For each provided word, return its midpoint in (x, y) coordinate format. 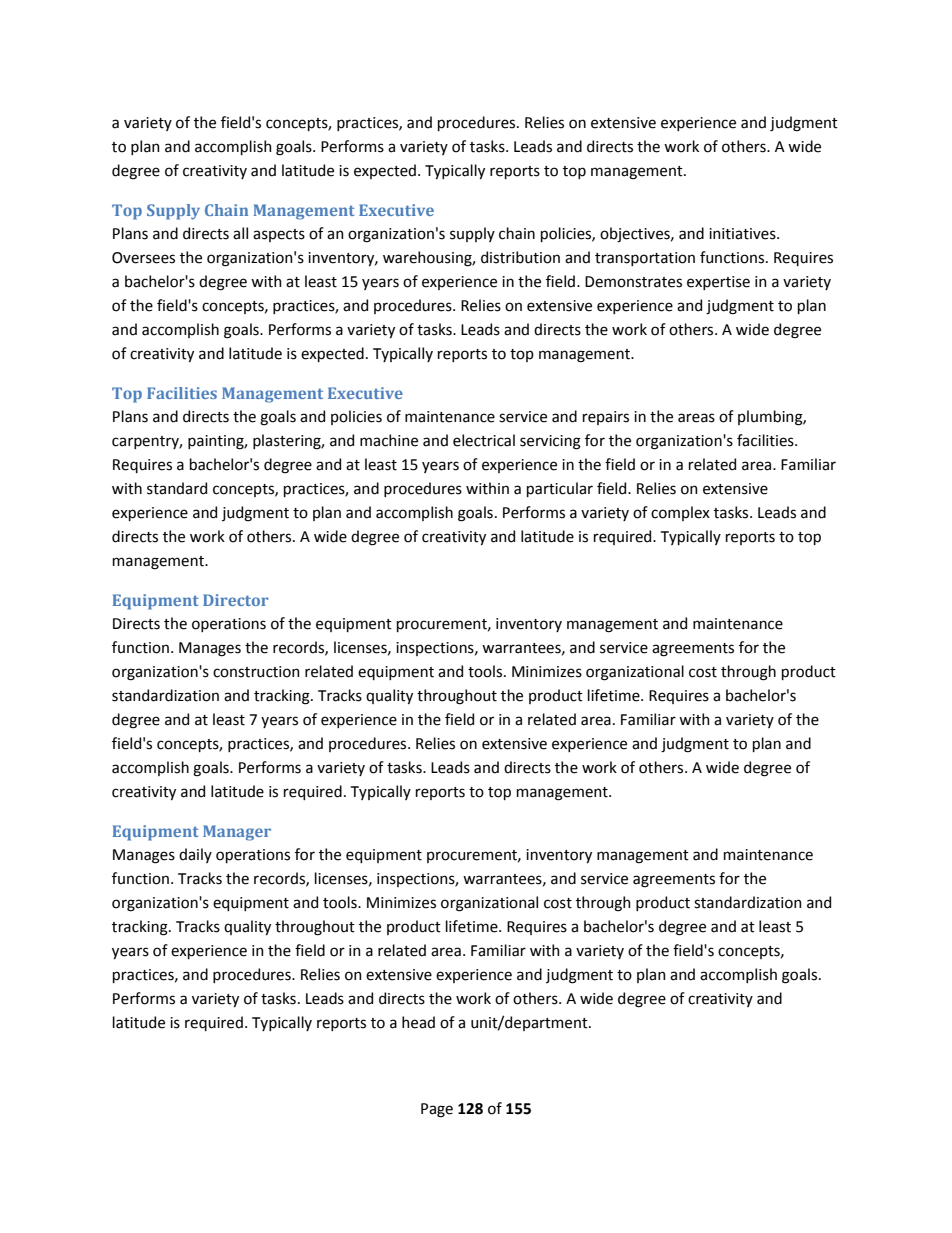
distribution (520, 257)
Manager (237, 833)
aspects (279, 235)
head (418, 1022)
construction (256, 672)
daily (195, 855)
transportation (645, 259)
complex (680, 513)
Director (235, 600)
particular (560, 489)
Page (437, 1110)
